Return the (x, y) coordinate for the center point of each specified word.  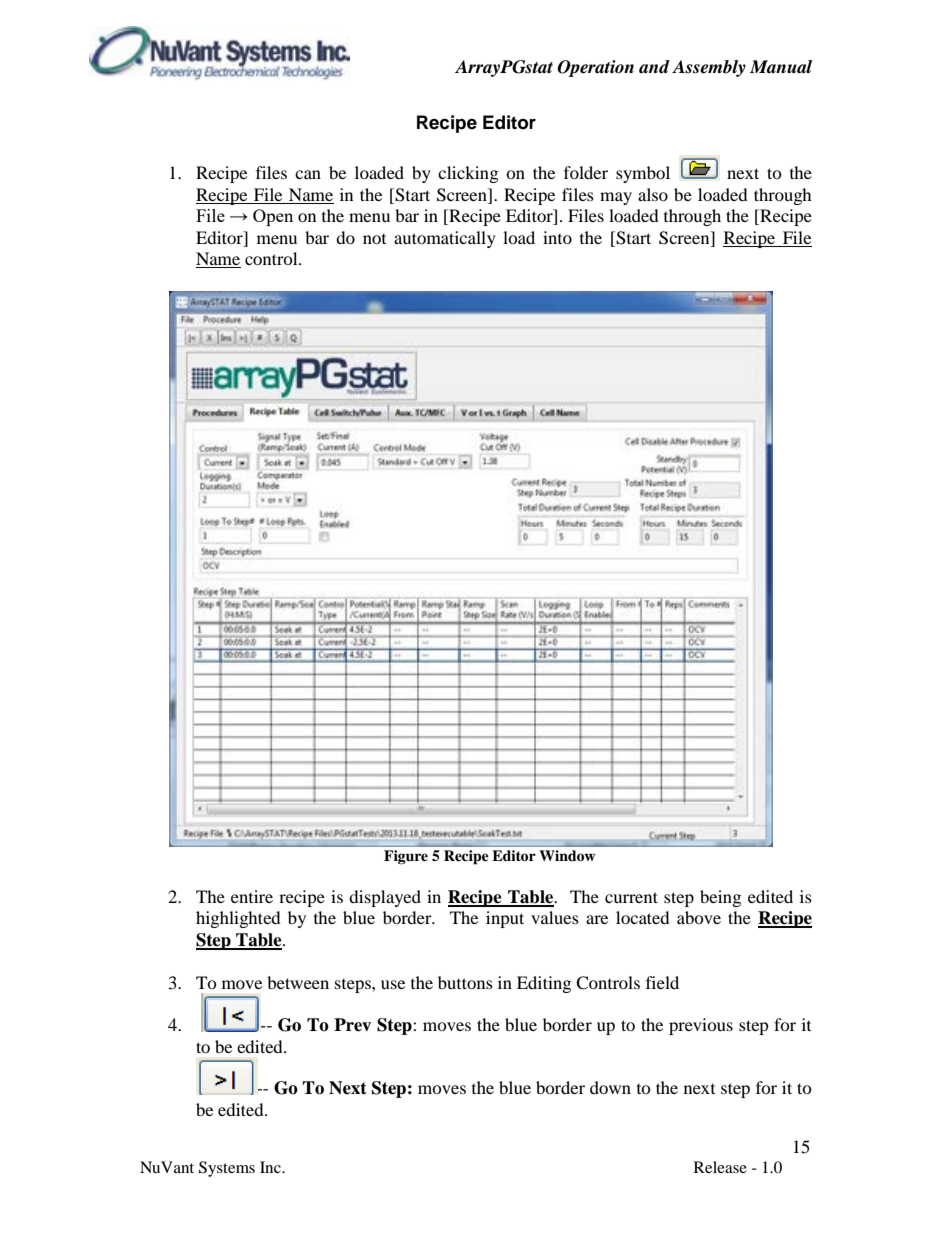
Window (567, 856)
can (308, 174)
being (720, 898)
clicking (468, 174)
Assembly (709, 68)
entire (252, 896)
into (557, 237)
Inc (271, 1167)
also (653, 194)
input (505, 919)
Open (273, 217)
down (610, 1087)
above (699, 917)
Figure (406, 857)
